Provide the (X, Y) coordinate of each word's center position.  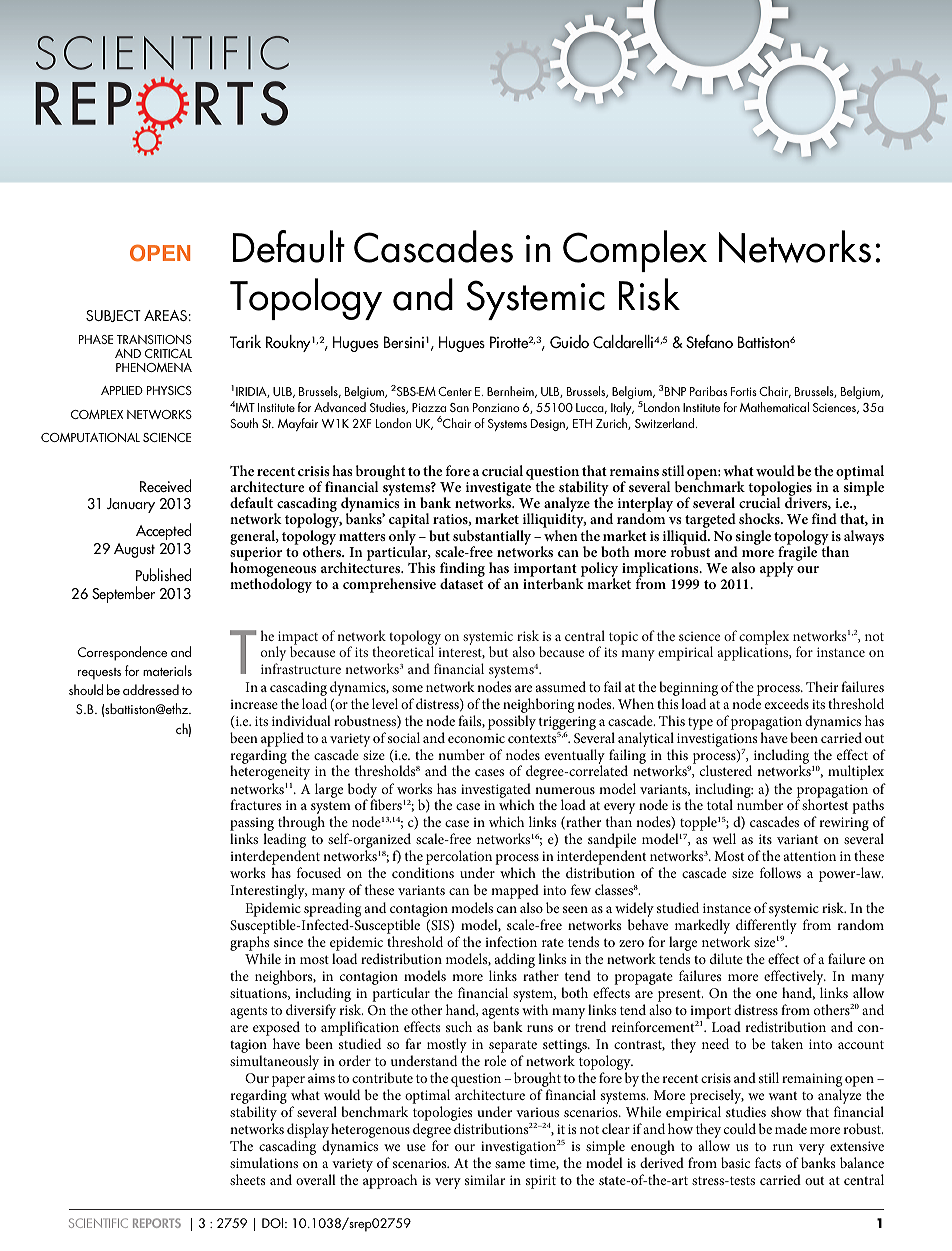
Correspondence (122, 653)
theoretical (403, 651)
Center (455, 391)
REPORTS (157, 1223)
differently (766, 926)
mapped (515, 891)
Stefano (709, 341)
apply (777, 569)
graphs (249, 943)
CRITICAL (168, 353)
